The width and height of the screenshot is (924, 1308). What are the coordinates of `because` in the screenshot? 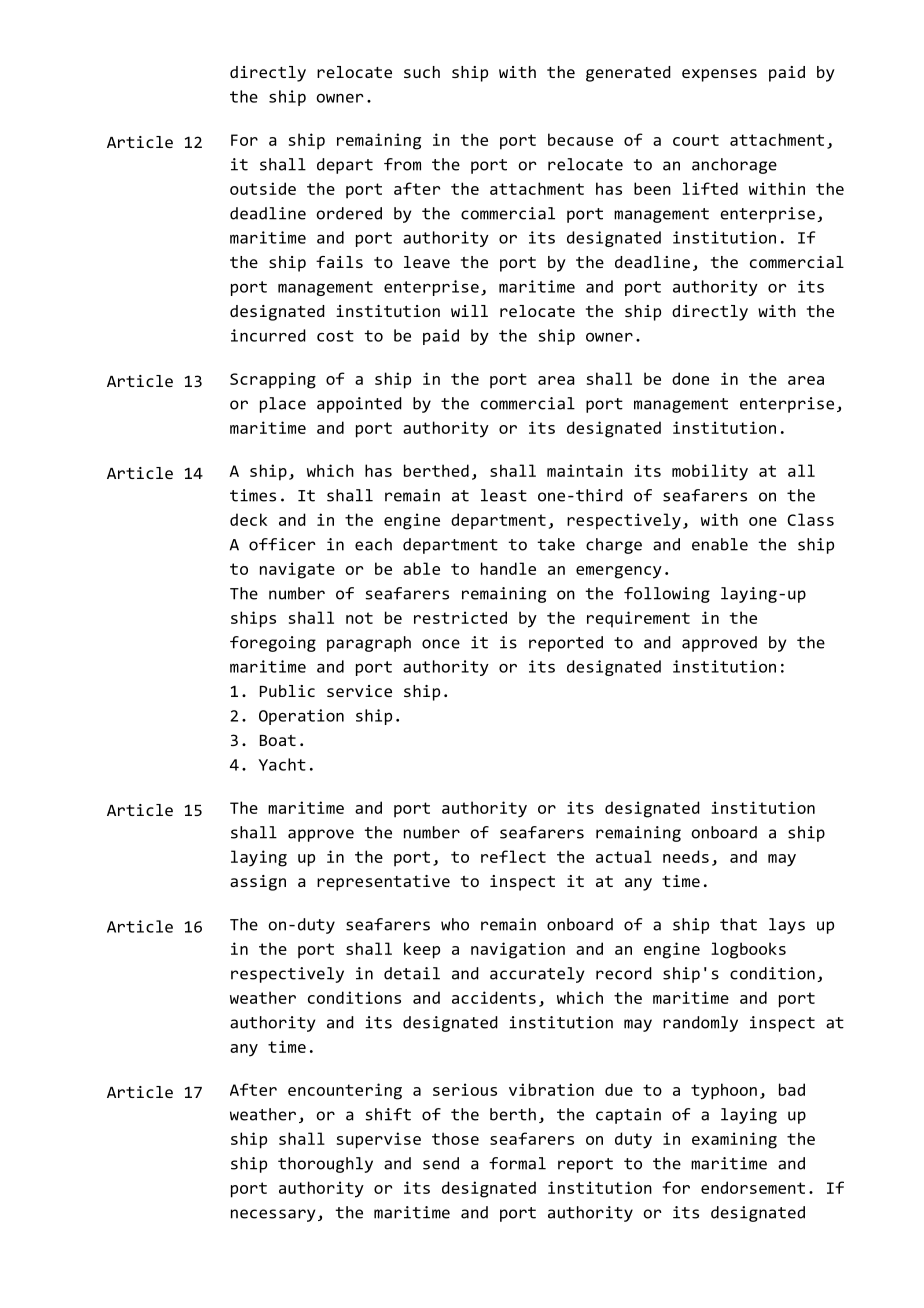 It's located at (580, 139).
